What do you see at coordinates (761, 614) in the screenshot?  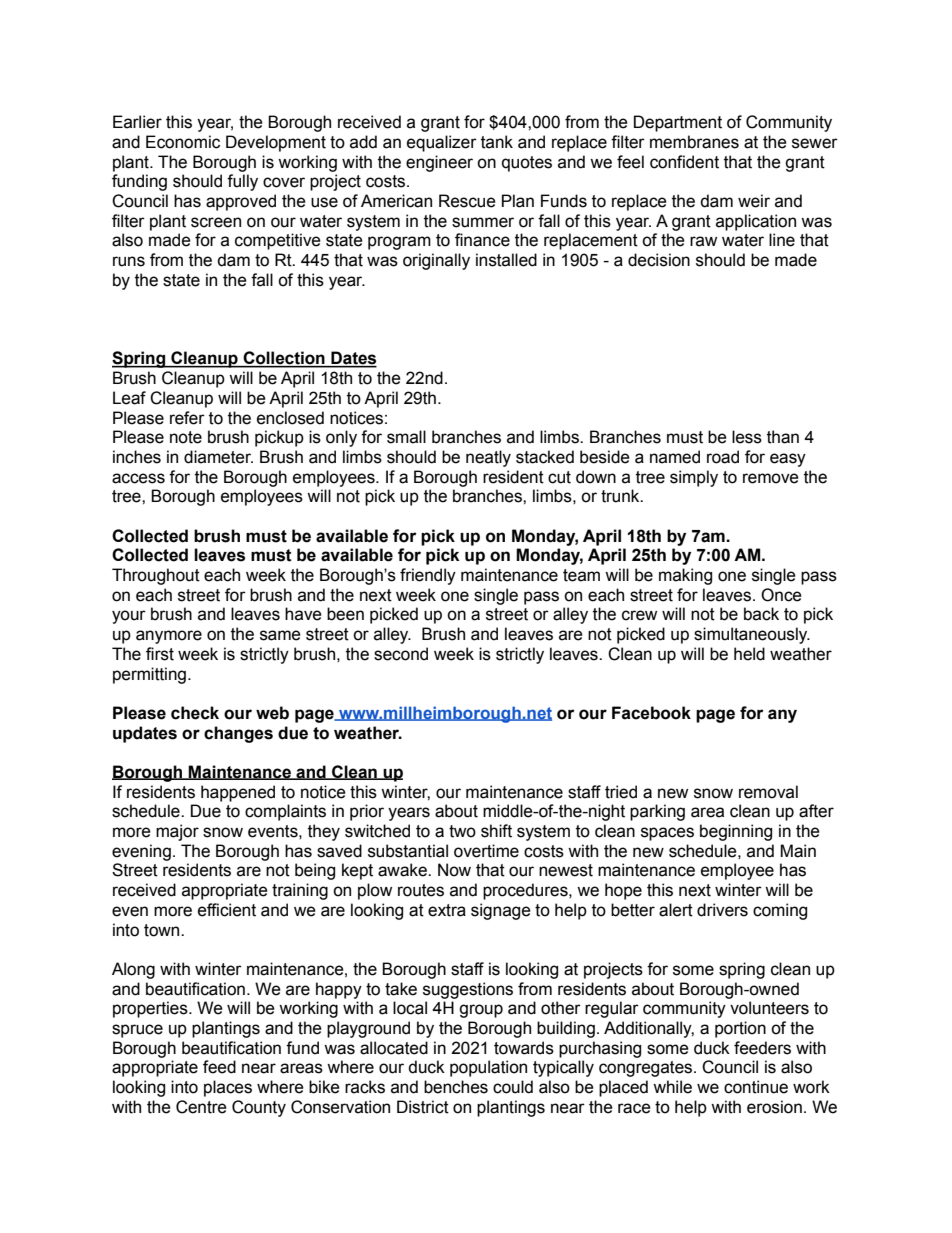 I see `back` at bounding box center [761, 614].
